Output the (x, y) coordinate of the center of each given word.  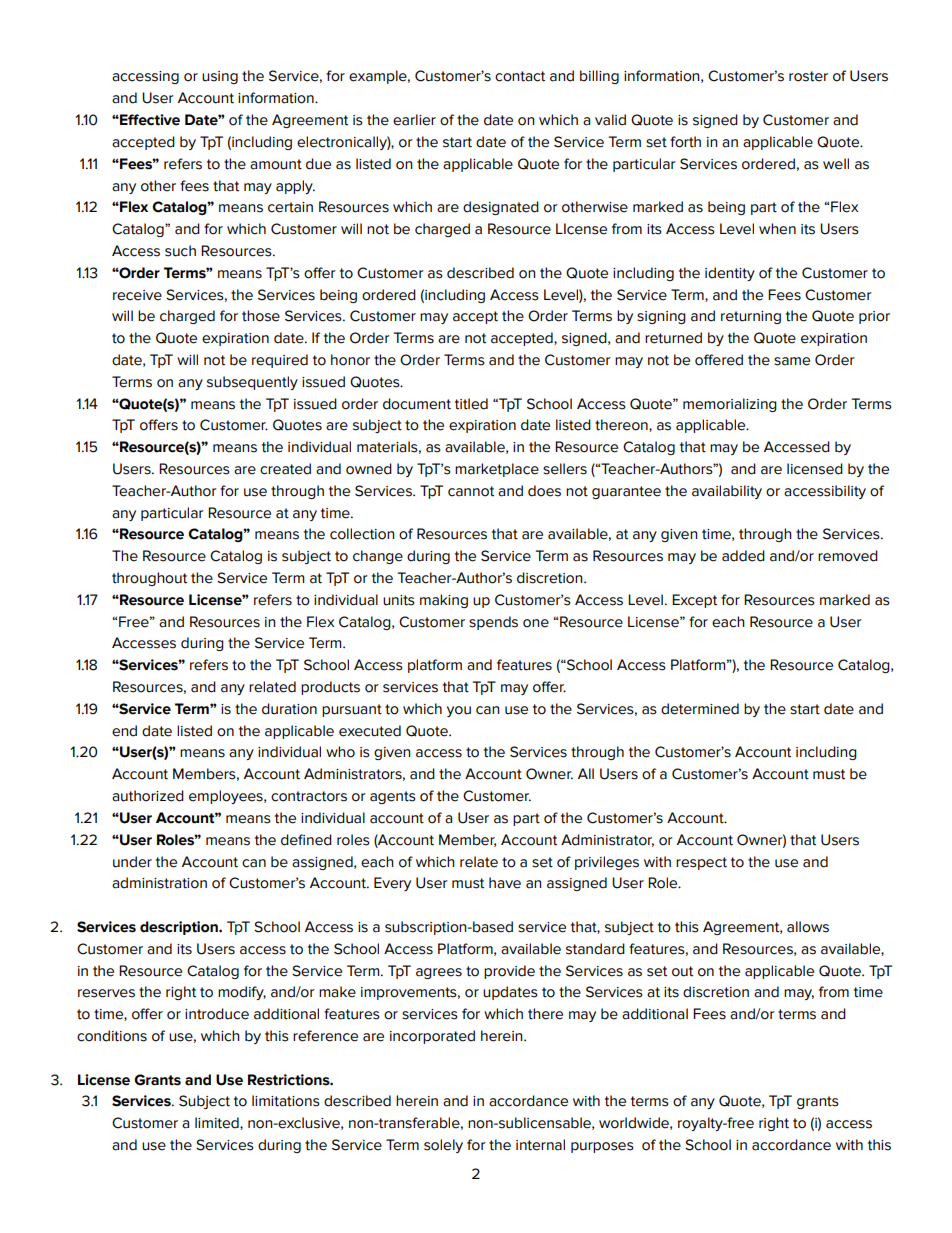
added (743, 556)
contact (520, 76)
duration (289, 709)
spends (493, 623)
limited (218, 1123)
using (220, 77)
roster (808, 76)
